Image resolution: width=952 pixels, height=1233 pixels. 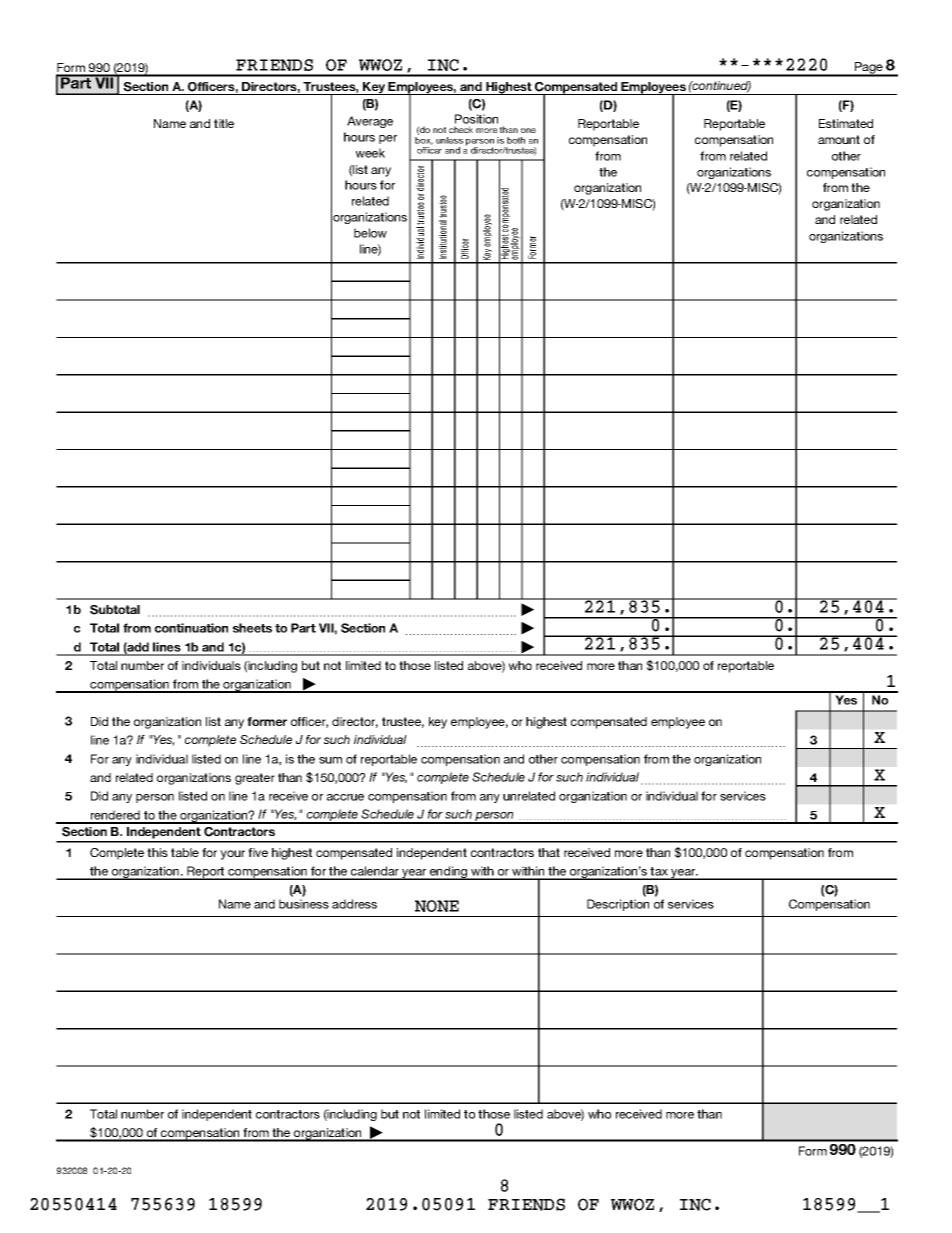 What do you see at coordinates (549, 852) in the screenshot?
I see `that` at bounding box center [549, 852].
